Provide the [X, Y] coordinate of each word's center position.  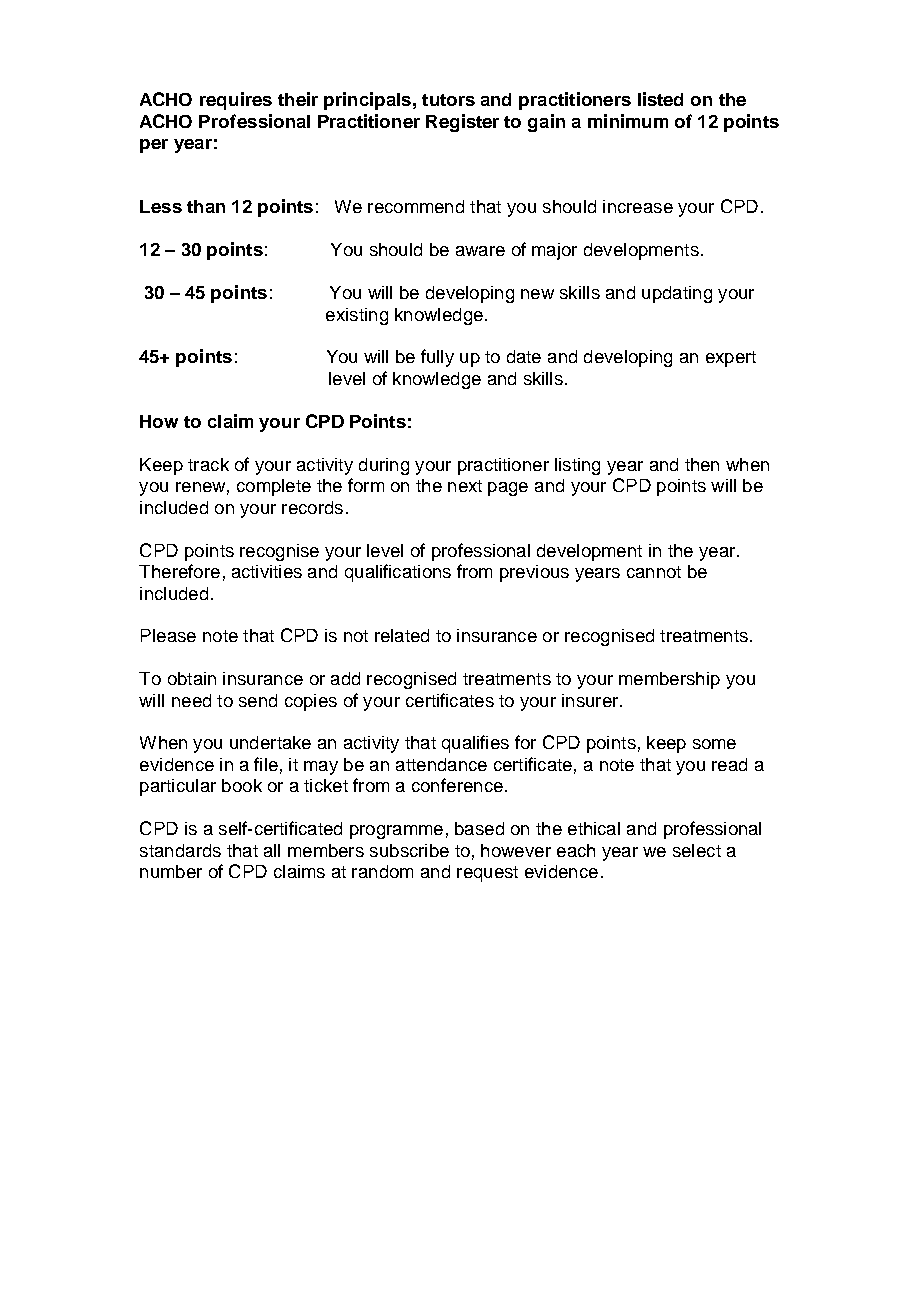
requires [236, 101]
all [272, 850]
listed [660, 99]
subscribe [409, 850]
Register [462, 123]
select [697, 850]
